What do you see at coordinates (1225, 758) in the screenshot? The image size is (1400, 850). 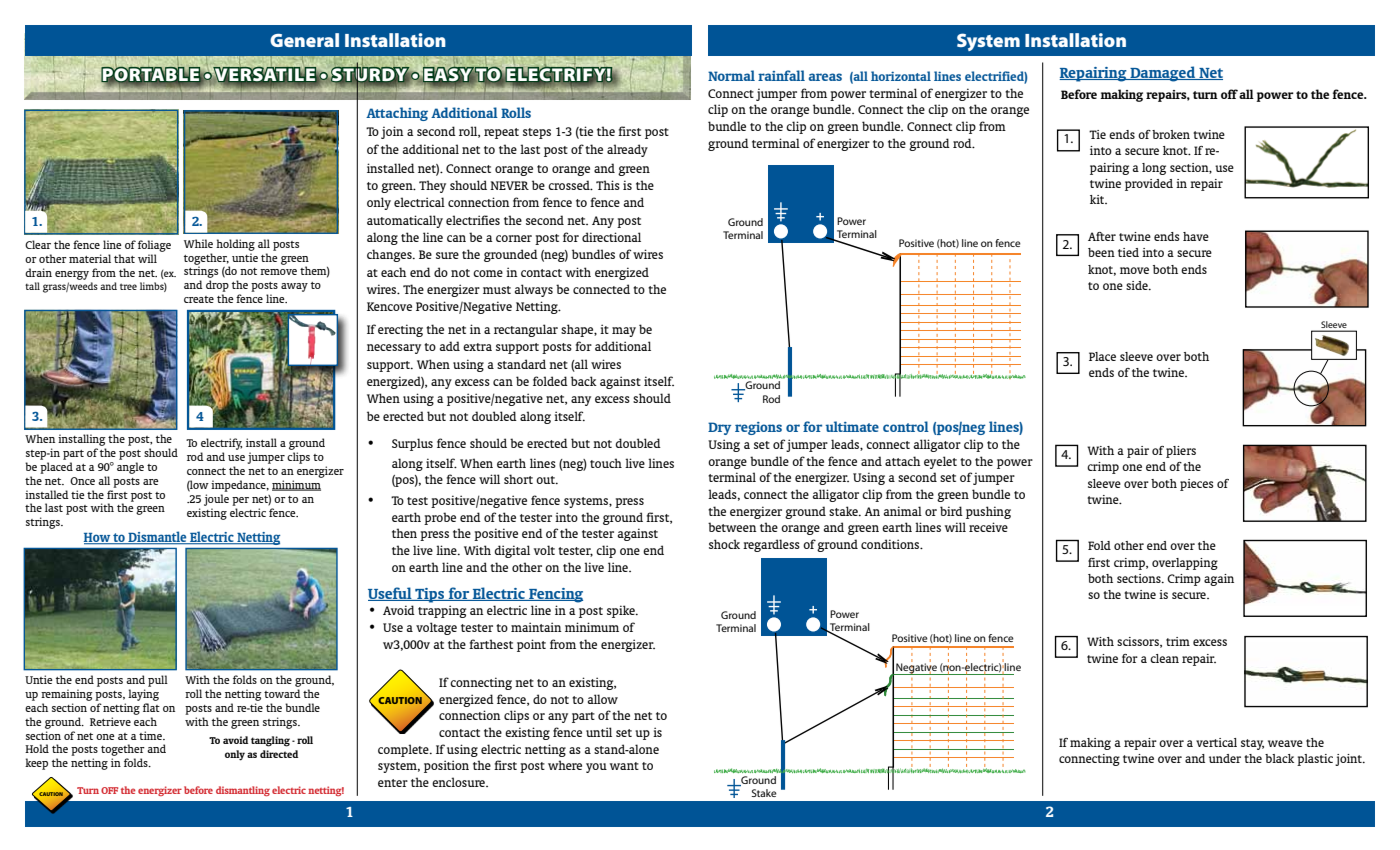 I see `under` at bounding box center [1225, 758].
